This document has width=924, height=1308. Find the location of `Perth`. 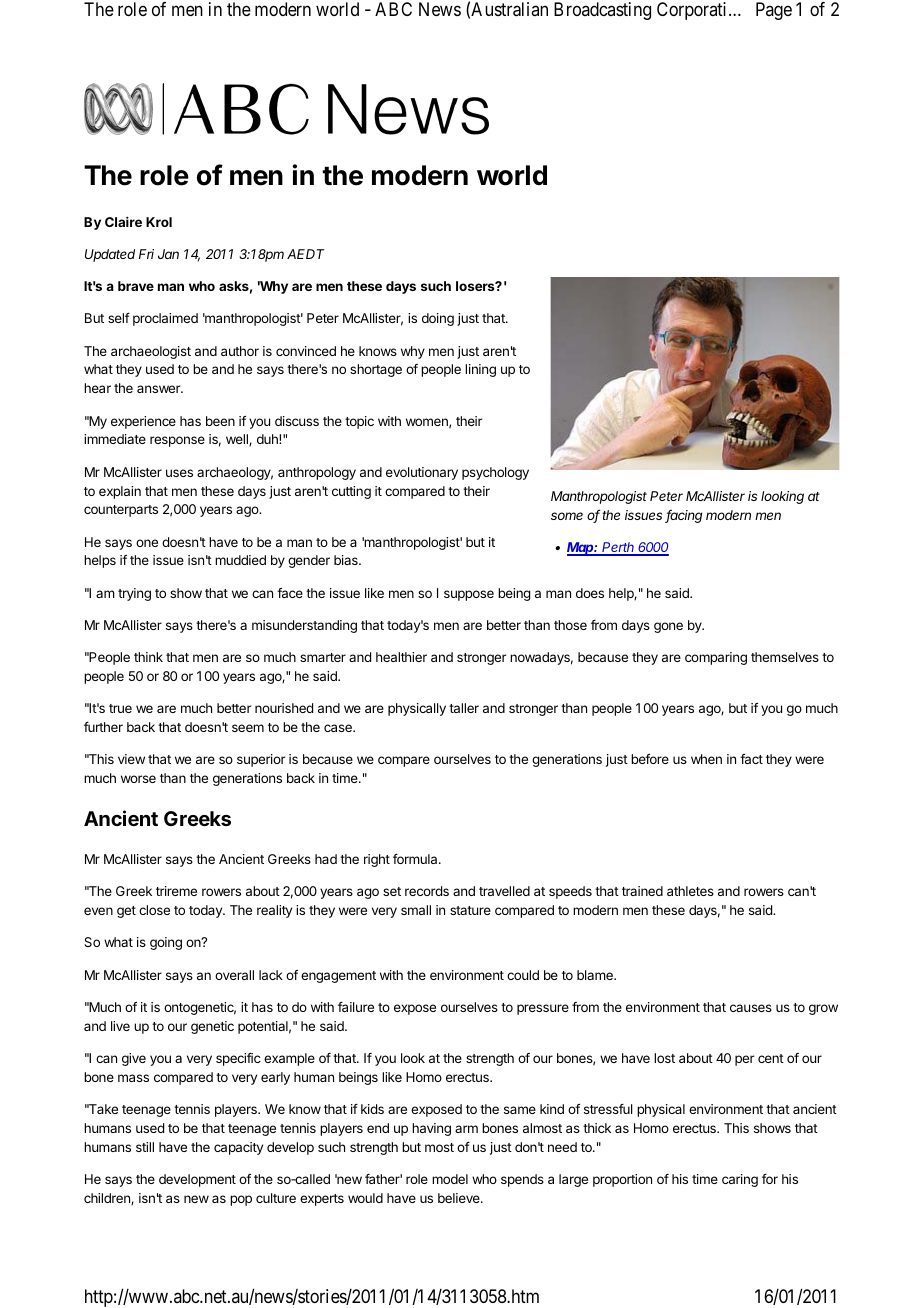

Perth is located at coordinates (619, 548).
